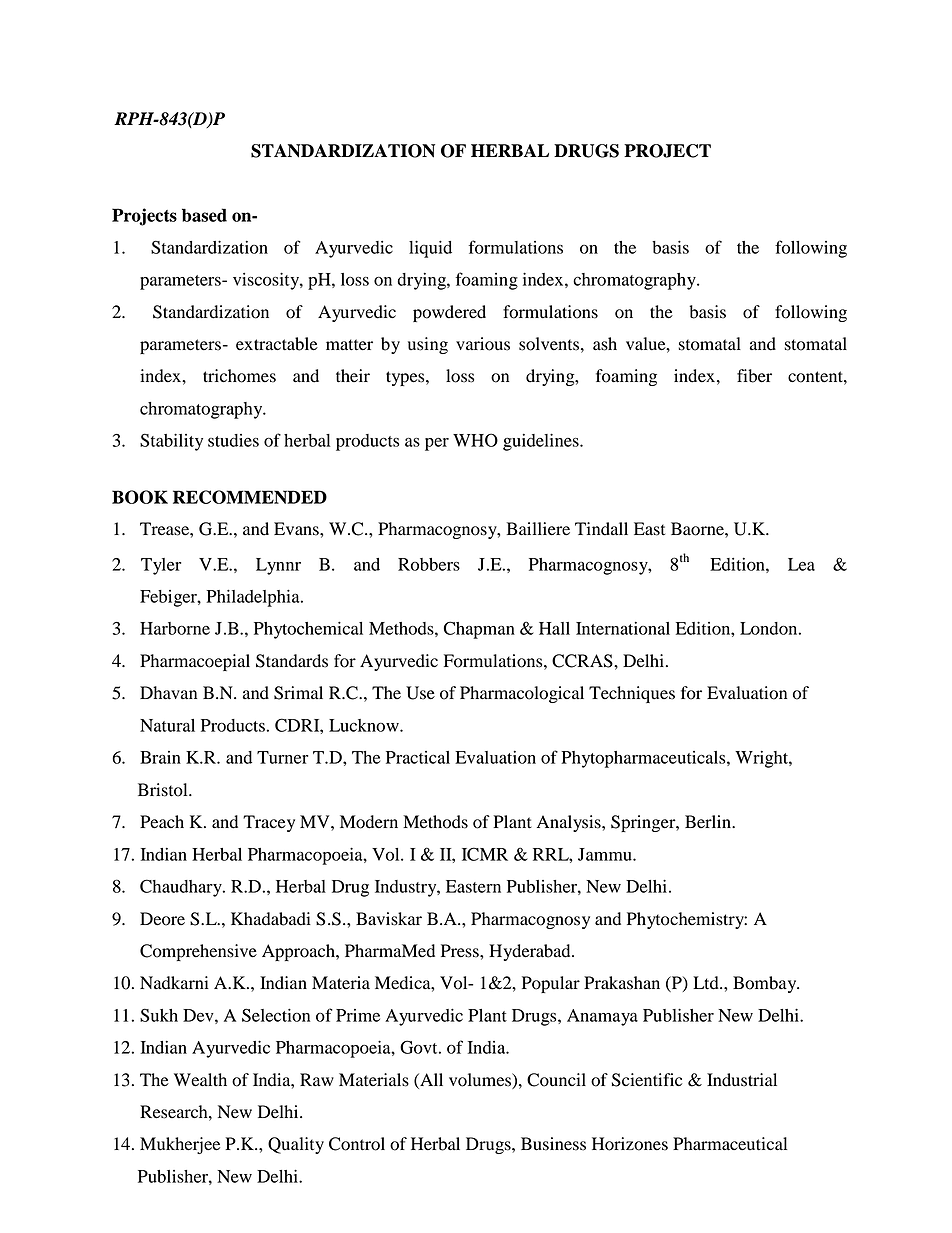  Describe the element at coordinates (632, 694) in the screenshot. I see `Techniques` at that location.
